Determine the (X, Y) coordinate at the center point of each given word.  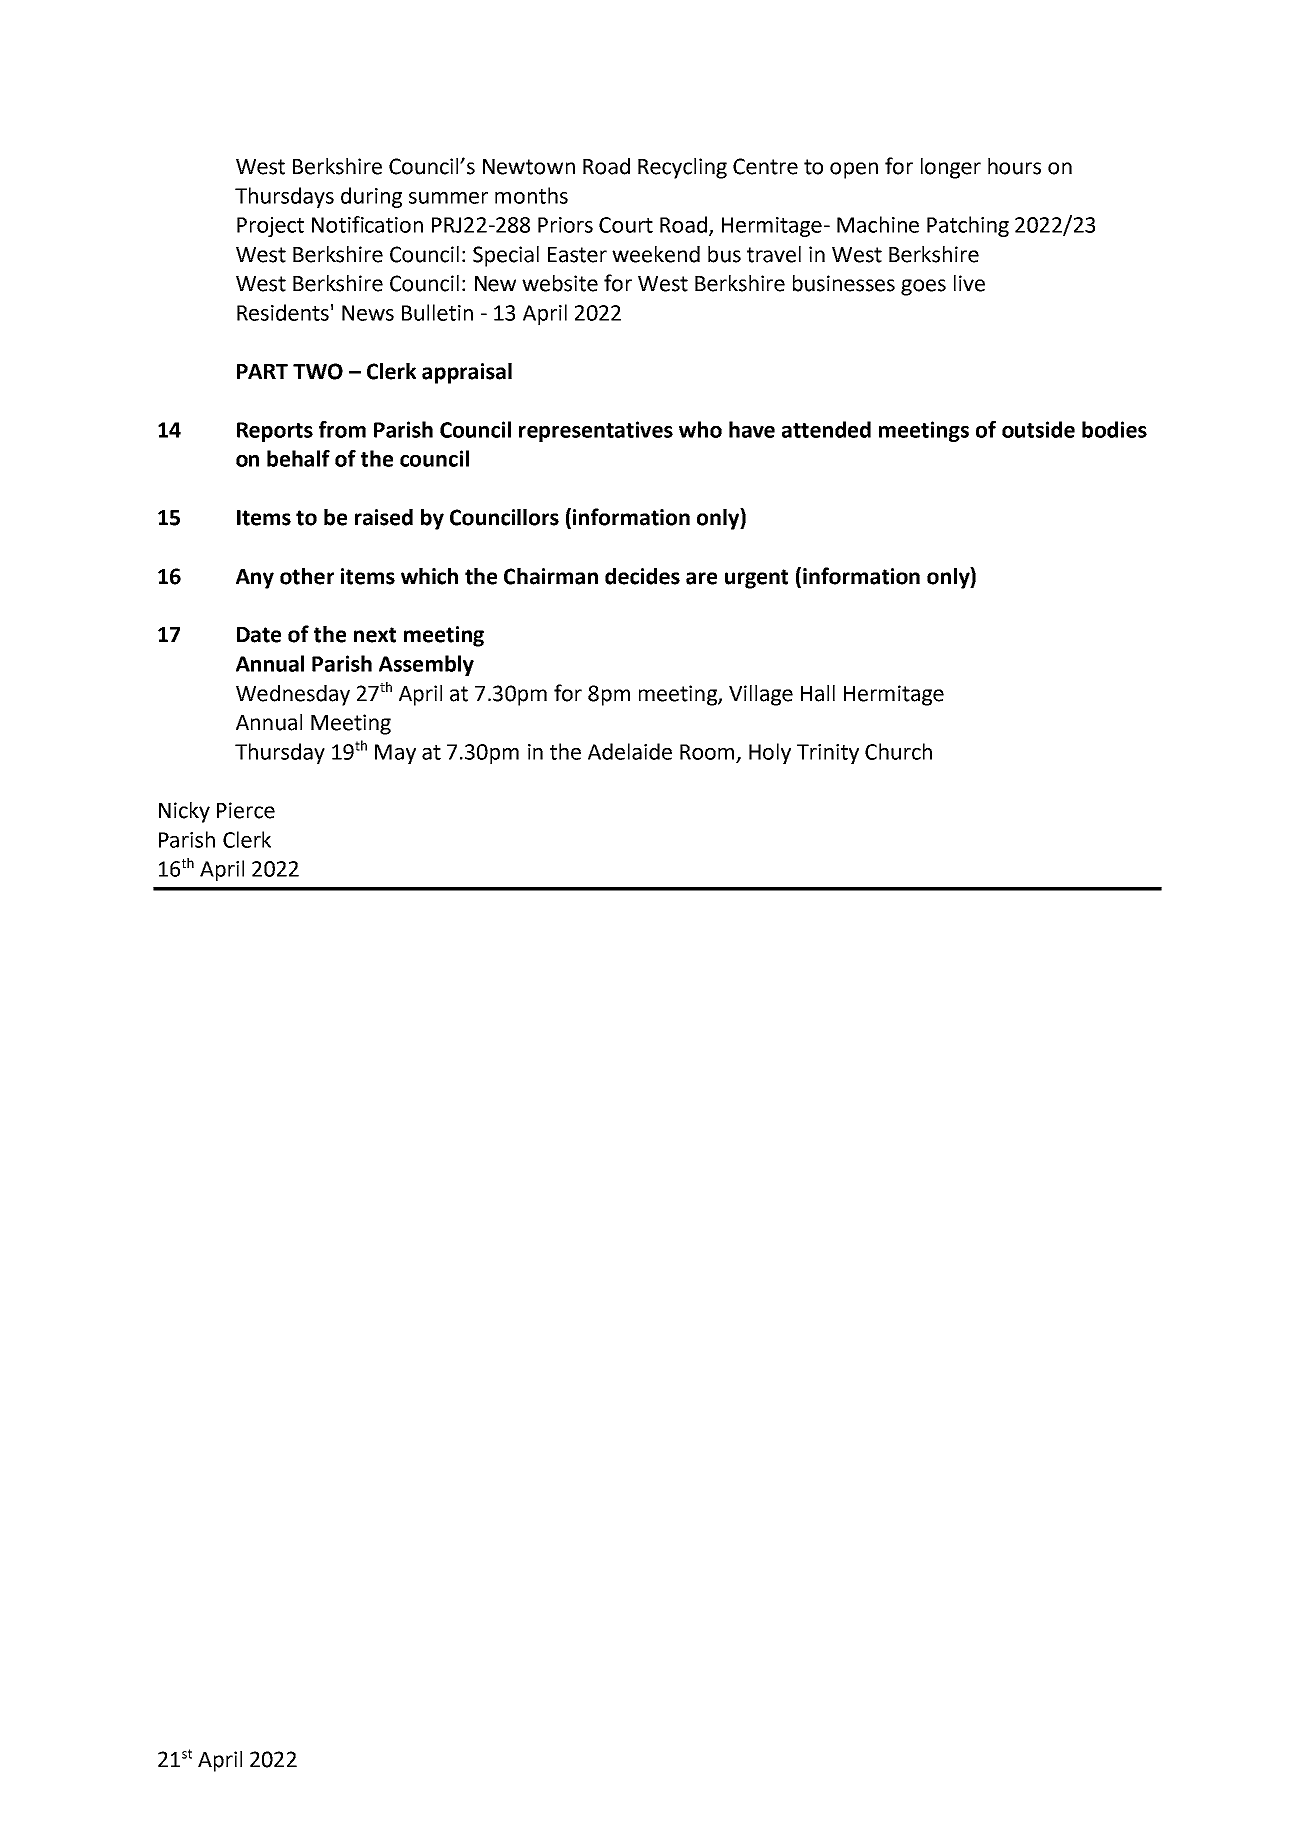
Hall (818, 693)
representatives (596, 431)
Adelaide (630, 751)
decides (642, 576)
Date (259, 635)
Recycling (682, 168)
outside (1038, 429)
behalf (298, 458)
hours (1014, 166)
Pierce (246, 810)
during (371, 197)
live (969, 283)
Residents (283, 312)
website (560, 283)
